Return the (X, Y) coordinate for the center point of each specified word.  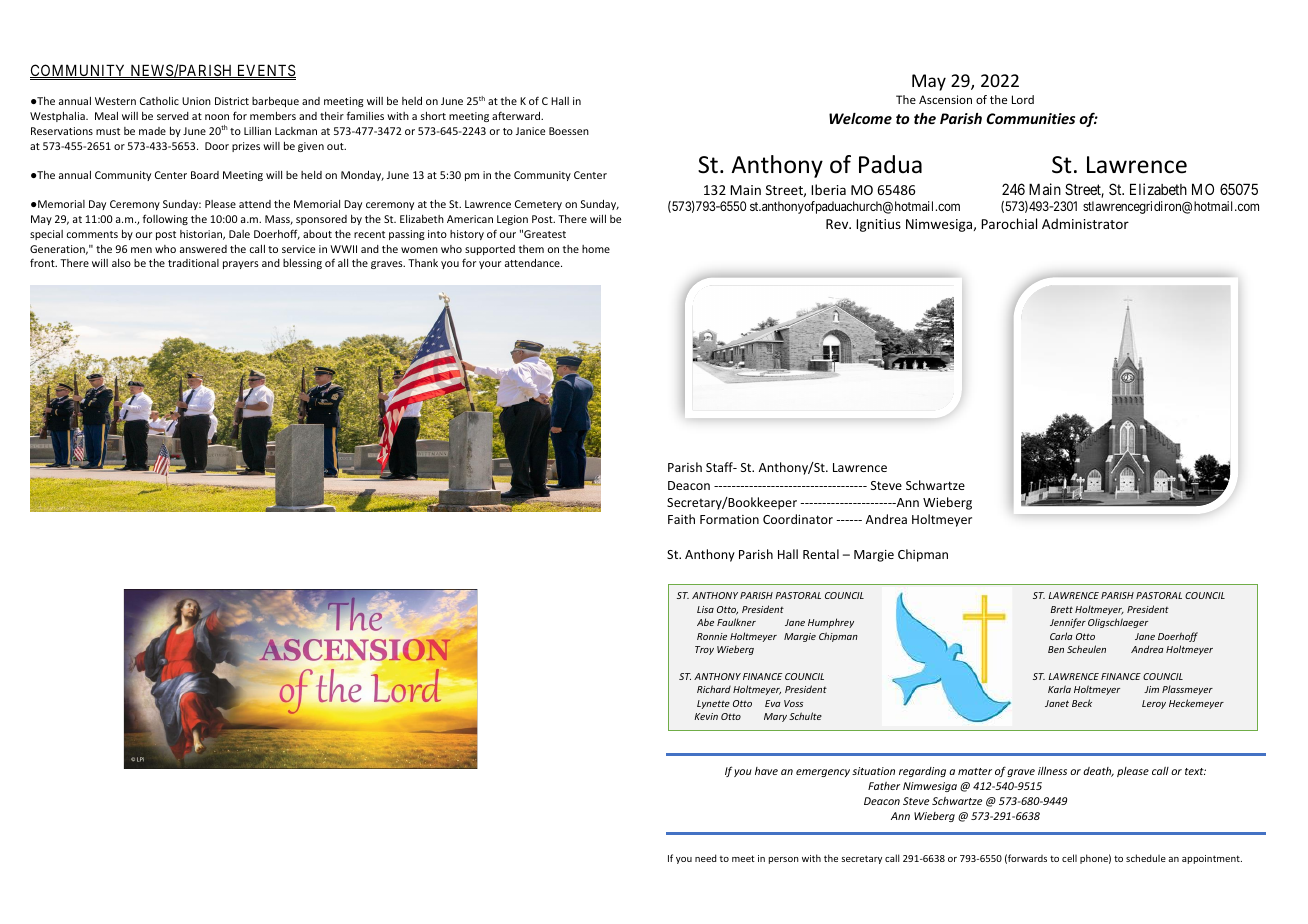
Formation (729, 519)
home (596, 249)
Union (196, 101)
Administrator (1085, 223)
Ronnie (712, 636)
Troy (704, 650)
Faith (681, 519)
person (784, 860)
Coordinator (798, 519)
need (705, 858)
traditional (193, 263)
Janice (530, 131)
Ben (1056, 649)
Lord (1023, 99)
